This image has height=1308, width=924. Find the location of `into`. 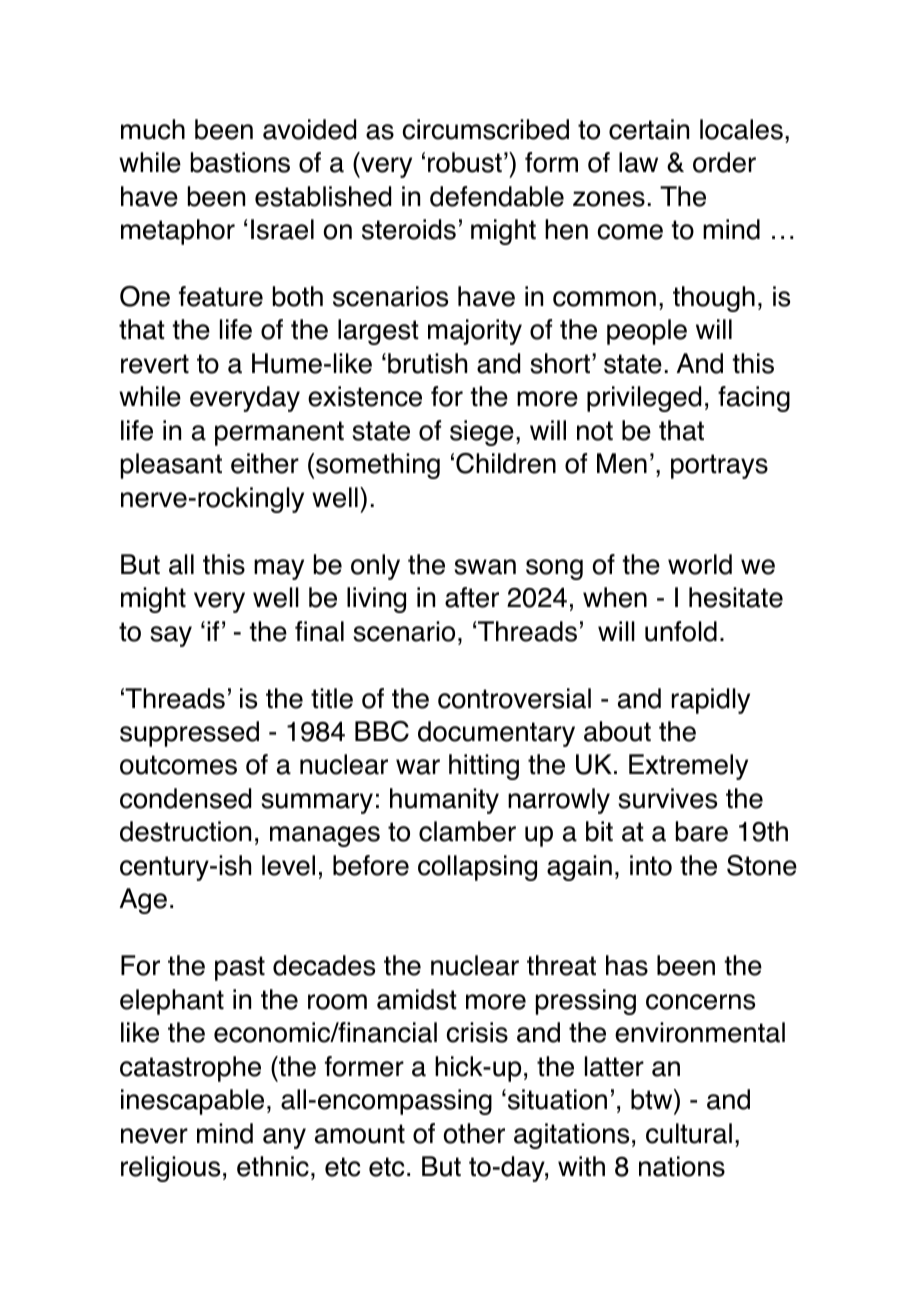

into is located at coordinates (651, 865).
